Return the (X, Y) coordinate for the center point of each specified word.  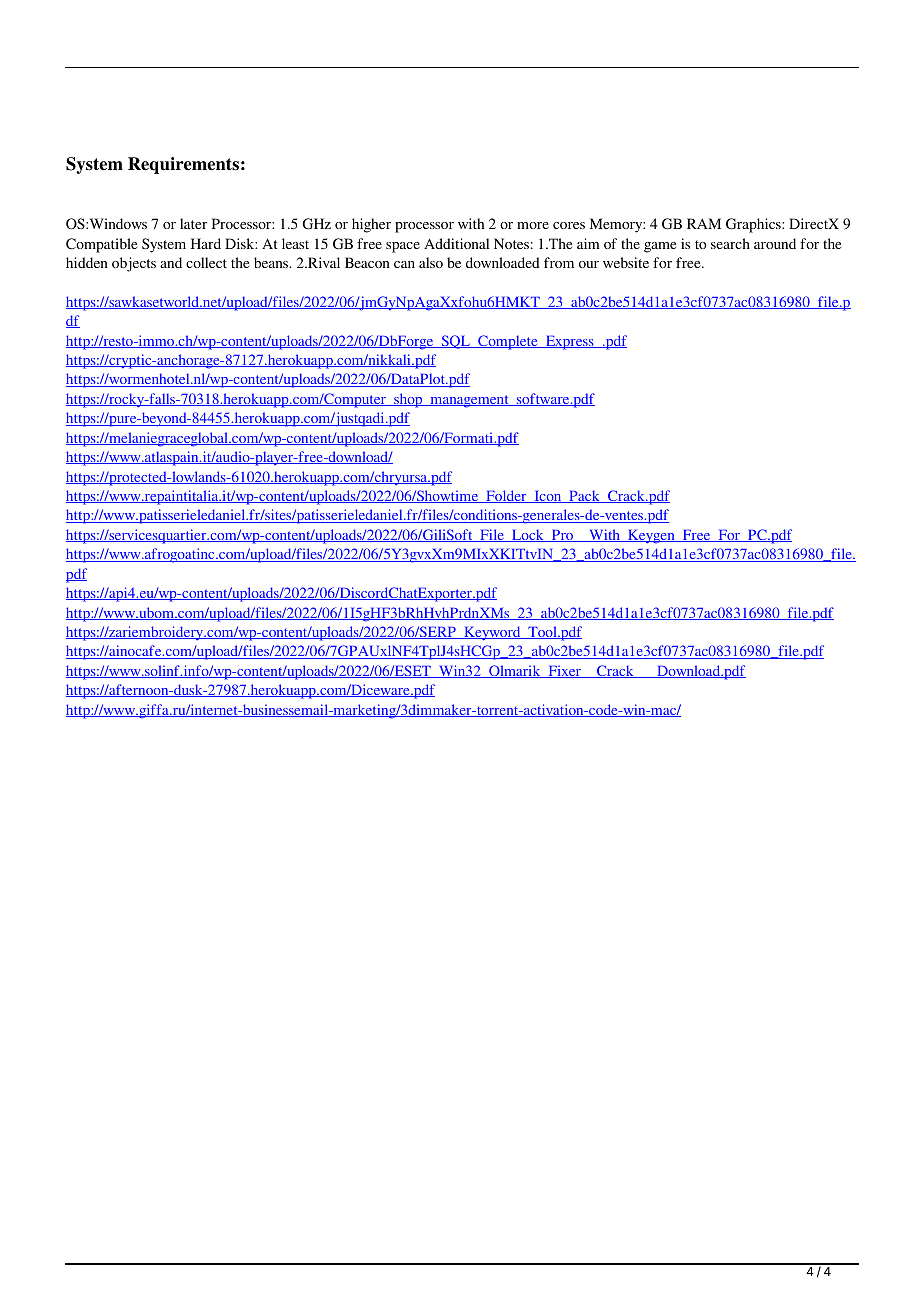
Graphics (754, 225)
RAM (704, 223)
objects (134, 264)
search (730, 243)
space (403, 247)
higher (371, 225)
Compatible (101, 245)
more (533, 225)
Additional (456, 243)
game (660, 247)
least (295, 243)
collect (206, 262)
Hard (206, 243)
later (193, 223)
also (431, 262)
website (626, 262)
